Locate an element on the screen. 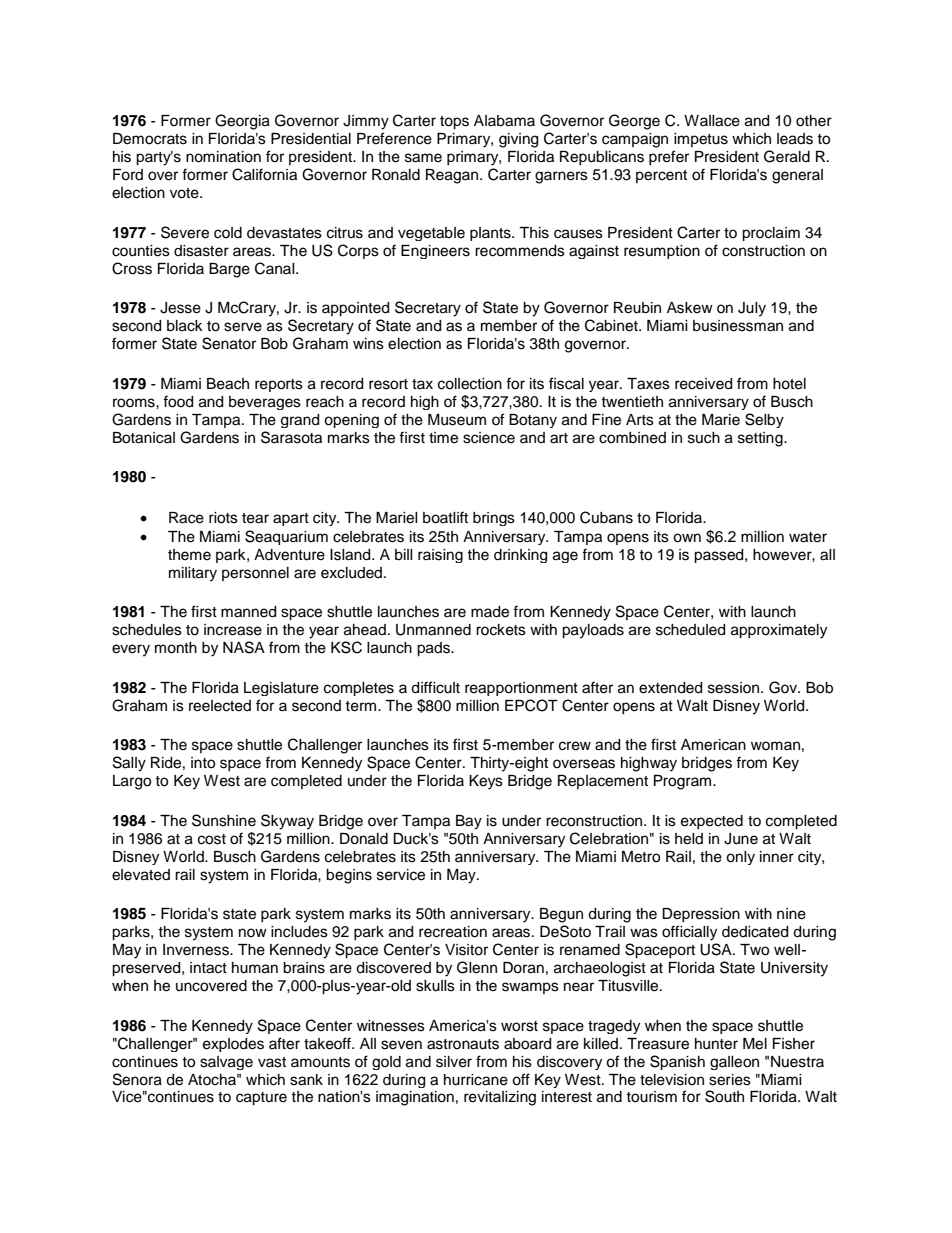 The height and width of the screenshot is (1233, 952). own is located at coordinates (687, 538).
